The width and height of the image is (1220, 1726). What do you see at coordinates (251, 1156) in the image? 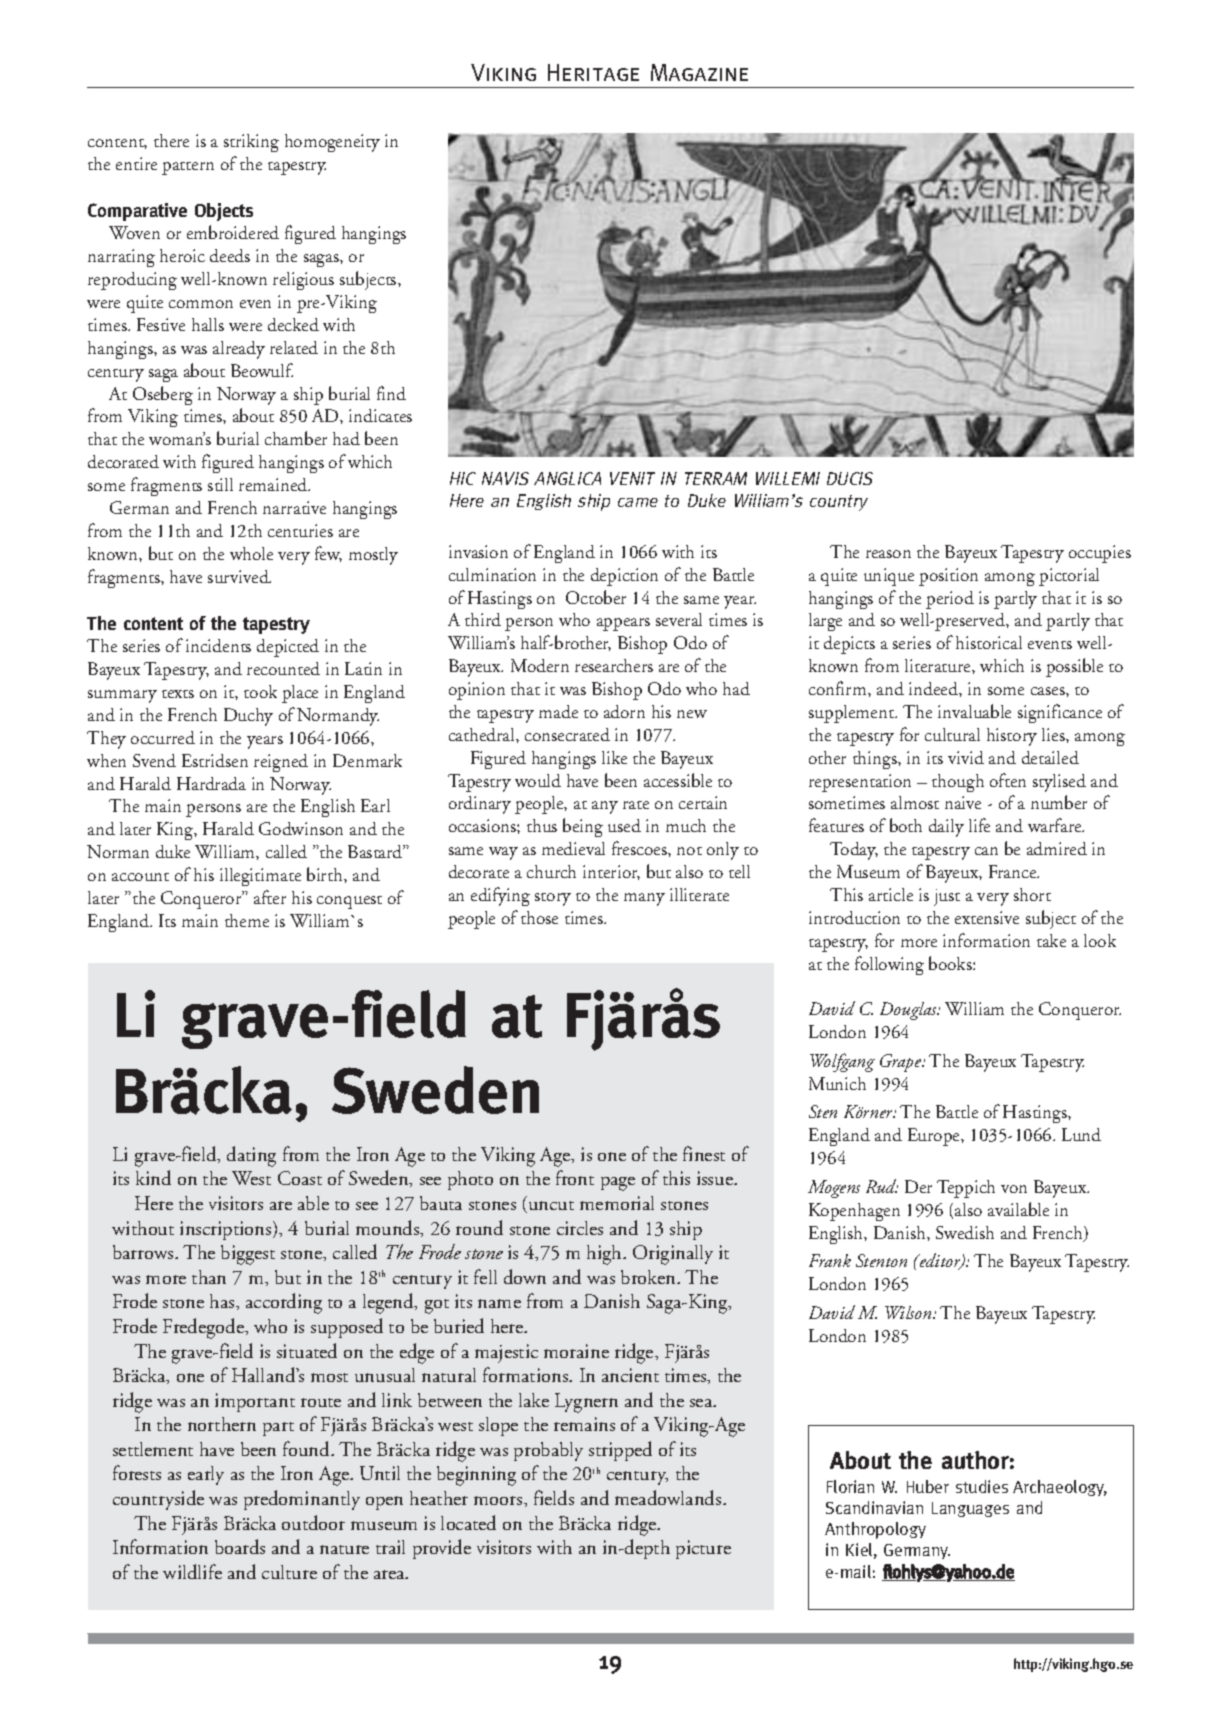
I see `dating` at bounding box center [251, 1156].
